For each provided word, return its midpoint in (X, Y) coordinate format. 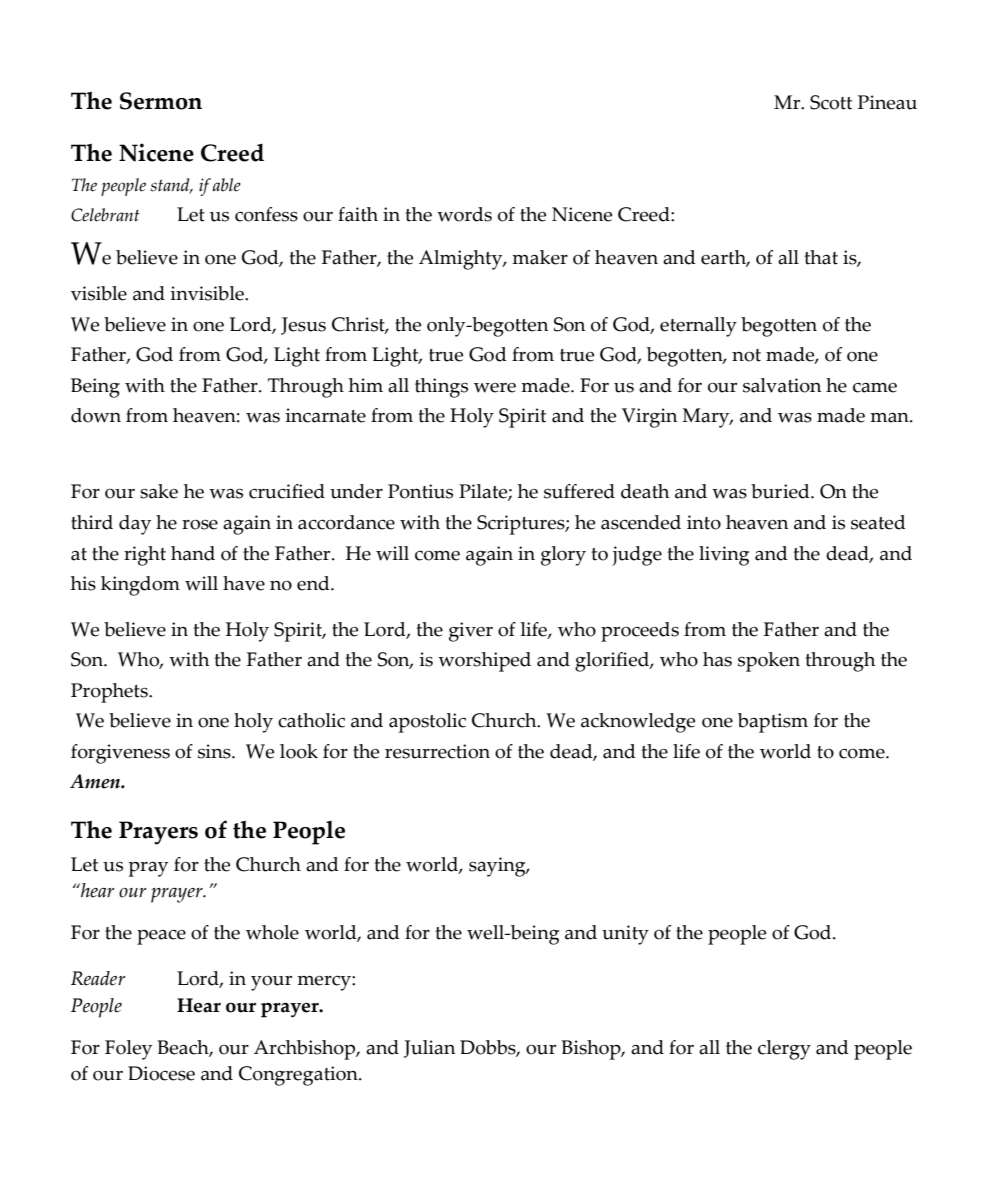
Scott (831, 102)
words (464, 214)
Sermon (161, 101)
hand (193, 553)
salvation (782, 385)
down (96, 415)
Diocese (161, 1073)
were (495, 388)
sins (215, 751)
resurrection (437, 751)
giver (471, 632)
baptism (773, 723)
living (724, 556)
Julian (429, 1049)
